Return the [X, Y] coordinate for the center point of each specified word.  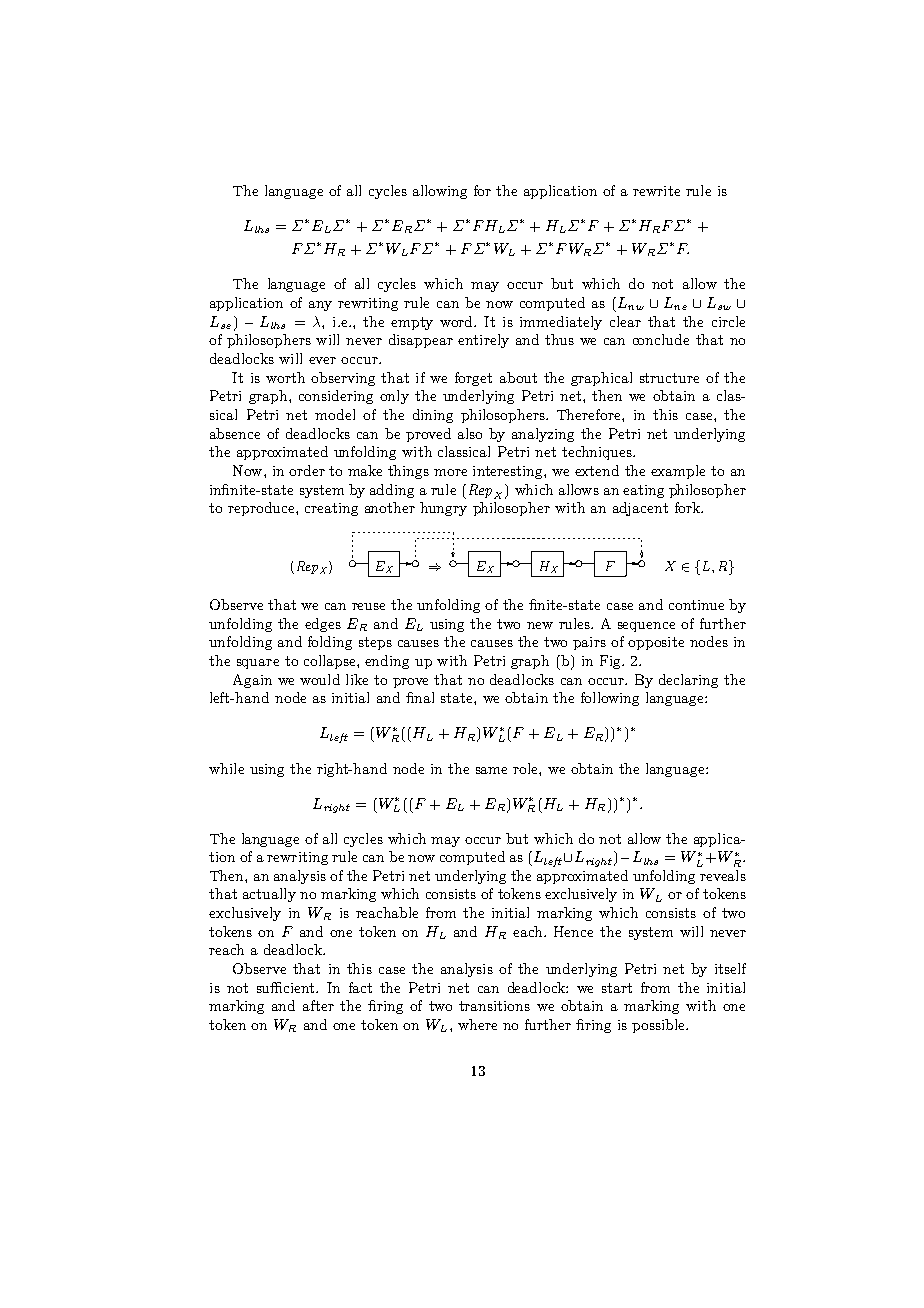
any [320, 306]
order [307, 470]
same [491, 770]
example [678, 472]
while [226, 768]
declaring [688, 681]
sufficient [287, 987]
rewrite [656, 191]
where [477, 1024]
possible [659, 1026]
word [457, 321]
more [450, 472]
